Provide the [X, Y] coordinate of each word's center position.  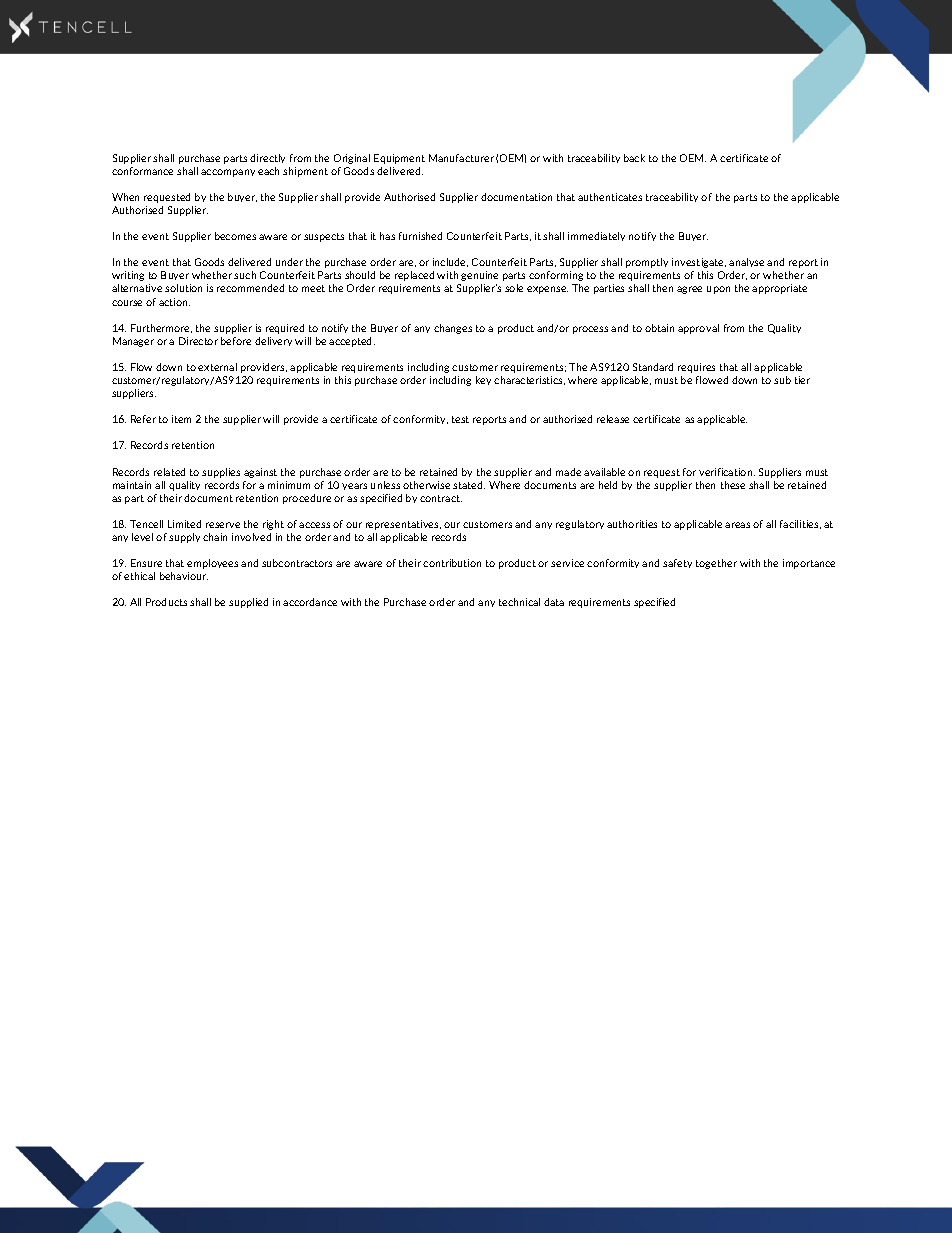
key [483, 380]
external [217, 367]
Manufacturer [461, 158]
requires [696, 368]
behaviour [184, 576]
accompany [228, 173]
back [634, 158]
